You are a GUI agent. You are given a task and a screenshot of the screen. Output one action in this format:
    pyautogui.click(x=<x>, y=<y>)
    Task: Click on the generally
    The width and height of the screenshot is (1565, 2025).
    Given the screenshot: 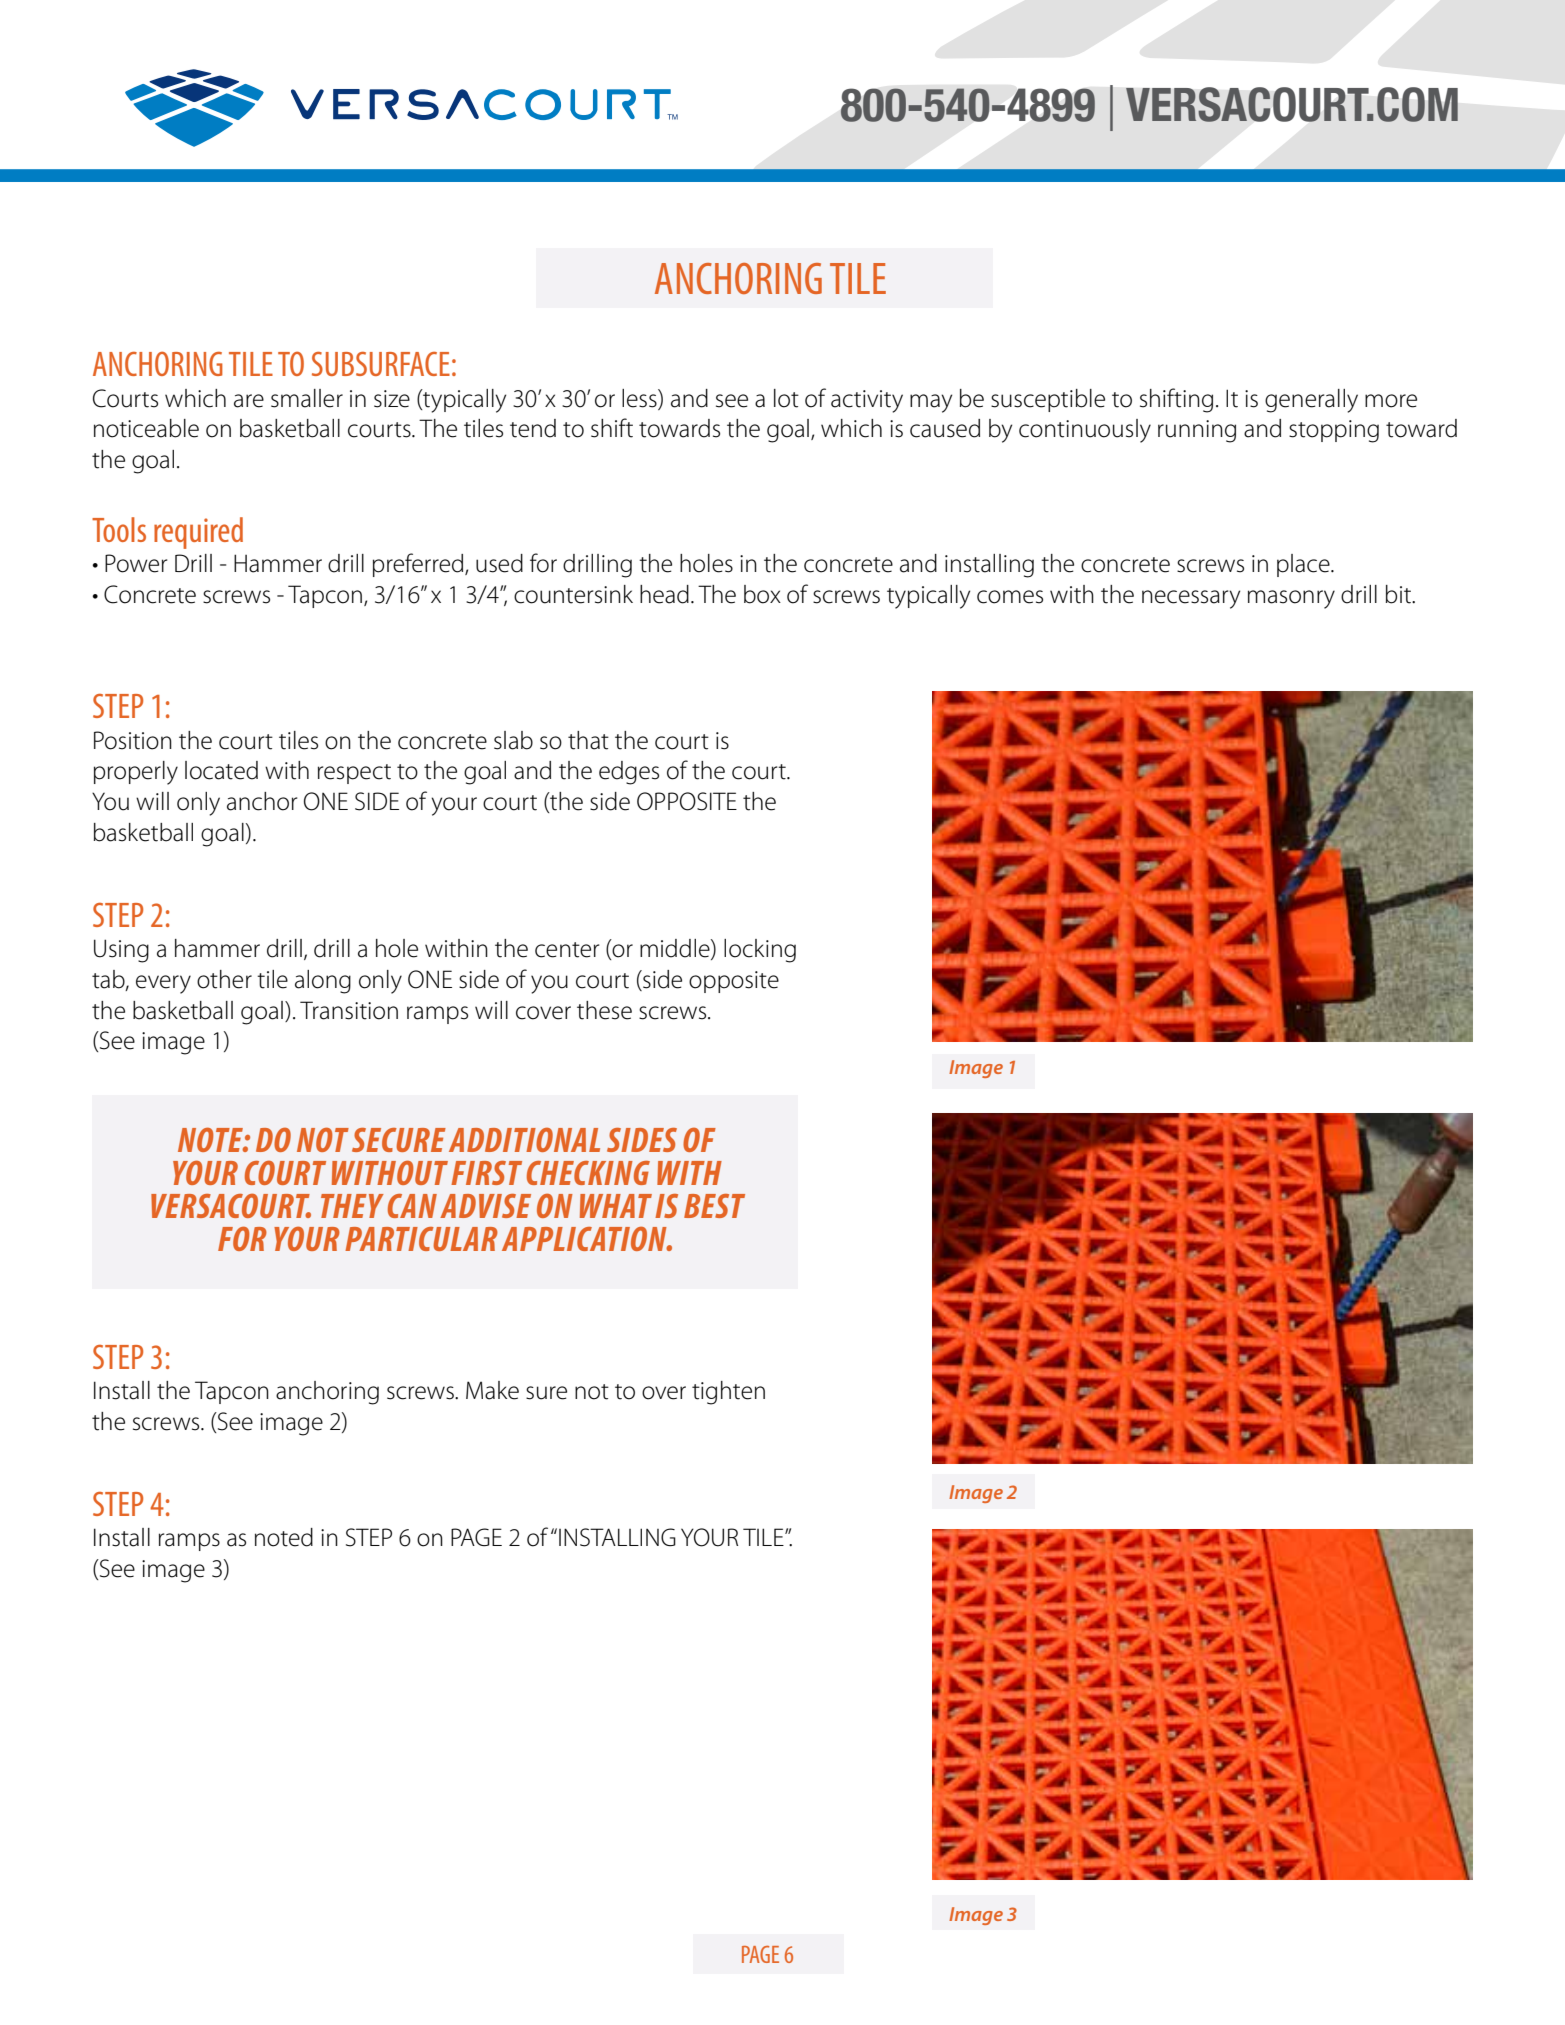 What is the action you would take?
    pyautogui.click(x=1311, y=401)
